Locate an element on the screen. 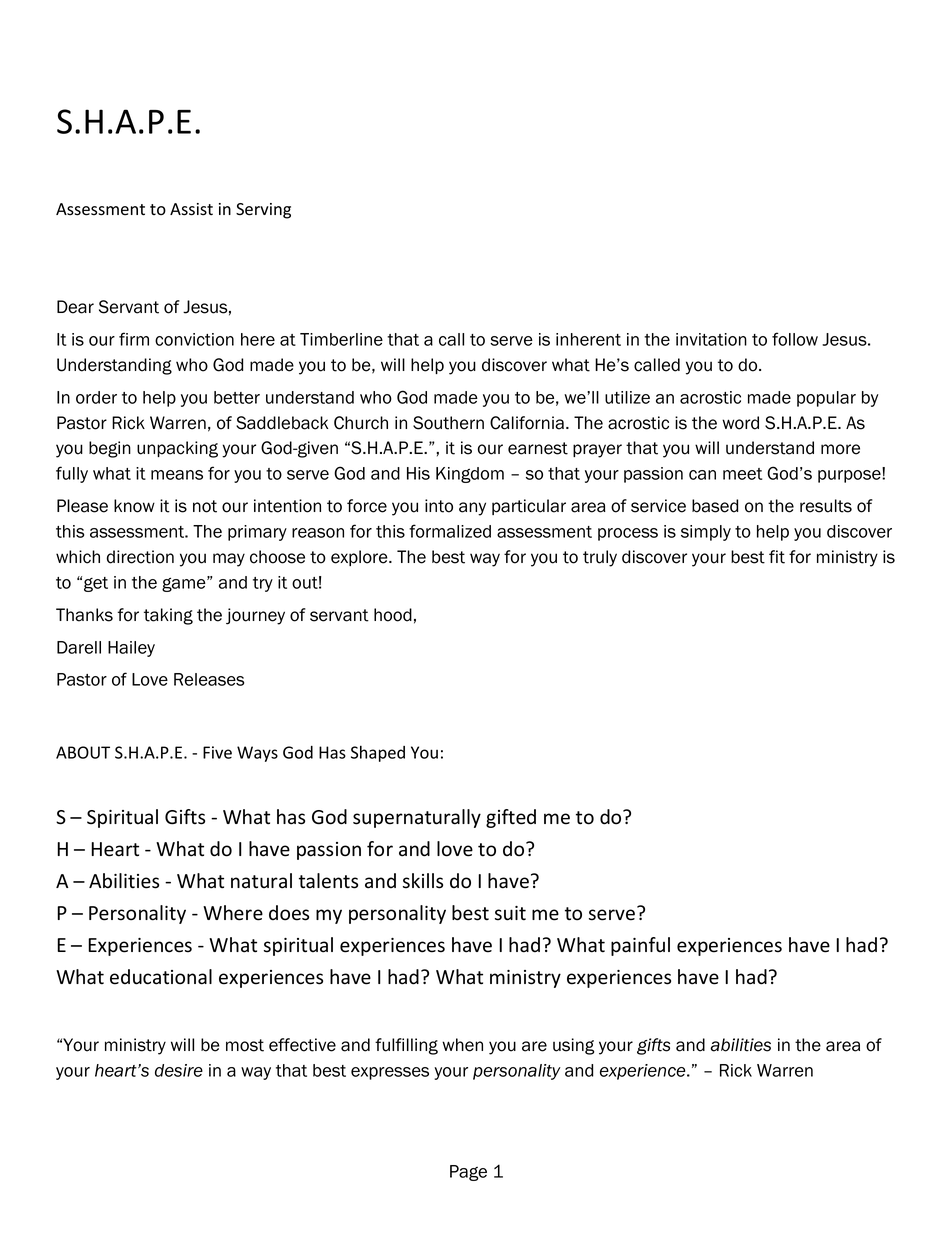 The width and height of the screenshot is (952, 1233). Serving is located at coordinates (263, 211).
